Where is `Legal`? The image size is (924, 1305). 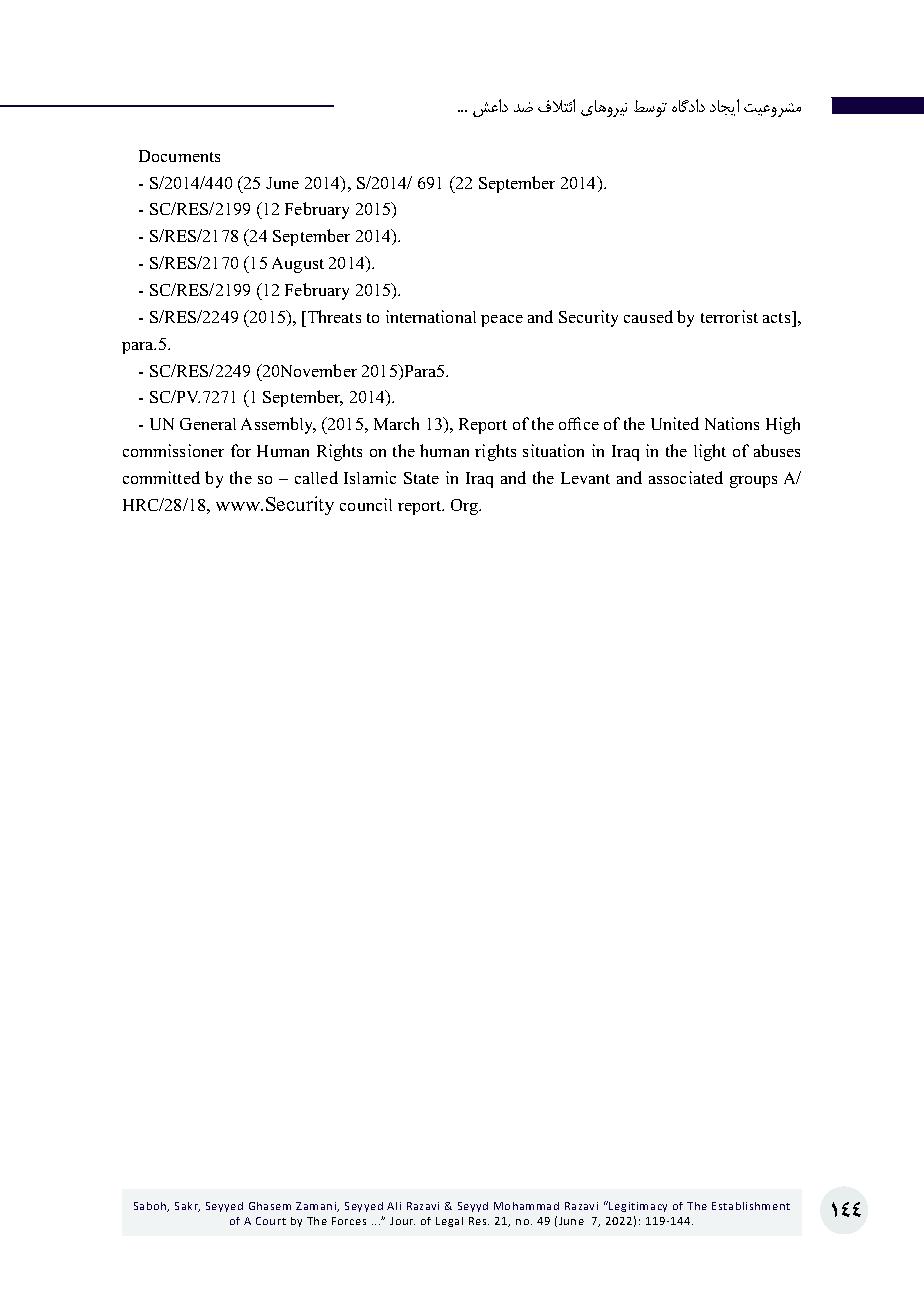 Legal is located at coordinates (449, 1222).
